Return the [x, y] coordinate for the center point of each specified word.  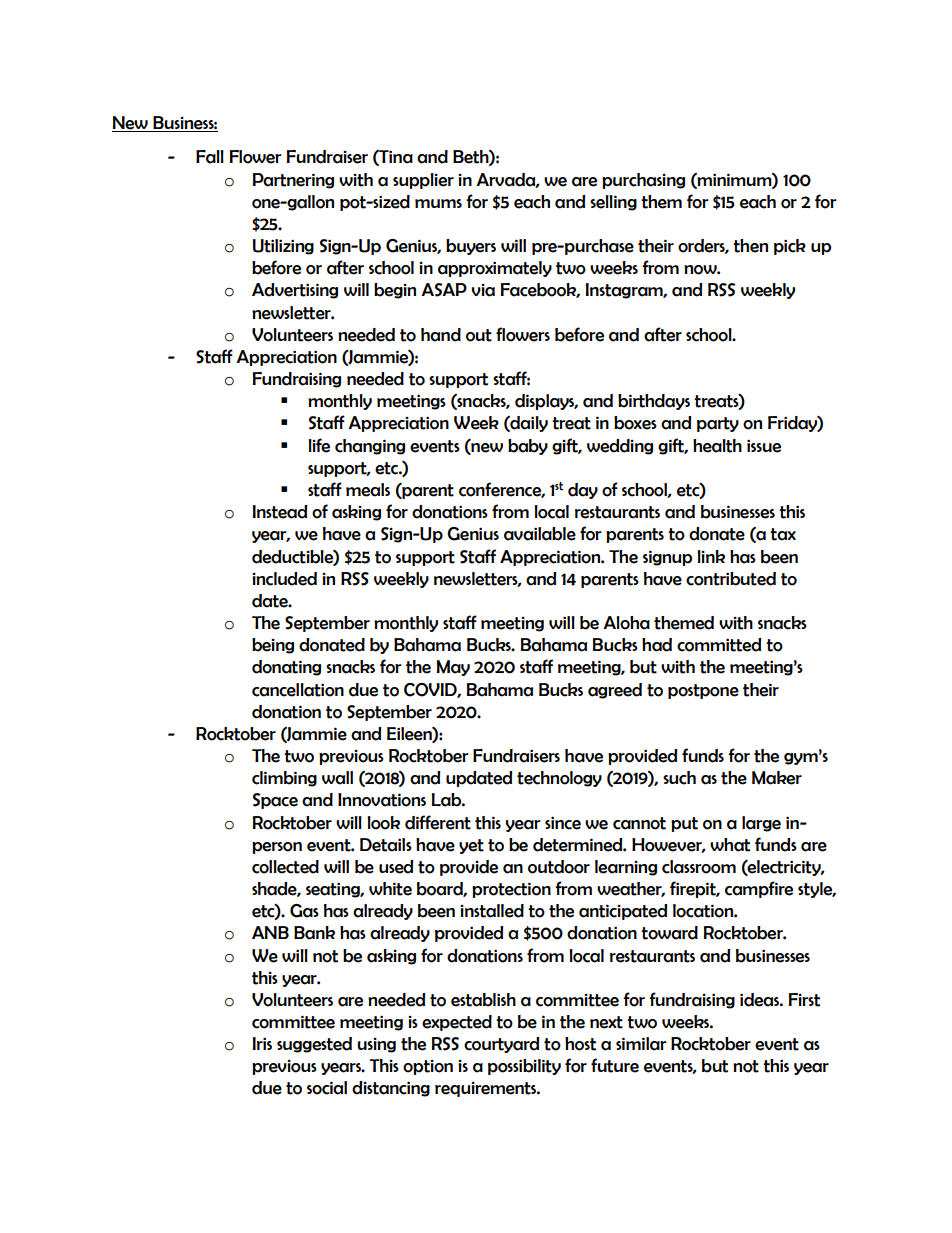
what [730, 845]
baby [528, 447]
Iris [262, 1043]
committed [719, 645]
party [718, 424]
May [453, 668]
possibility [524, 1067]
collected [285, 867]
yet [471, 846]
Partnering [293, 181]
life [319, 445]
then [750, 246]
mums [438, 203]
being [273, 646]
